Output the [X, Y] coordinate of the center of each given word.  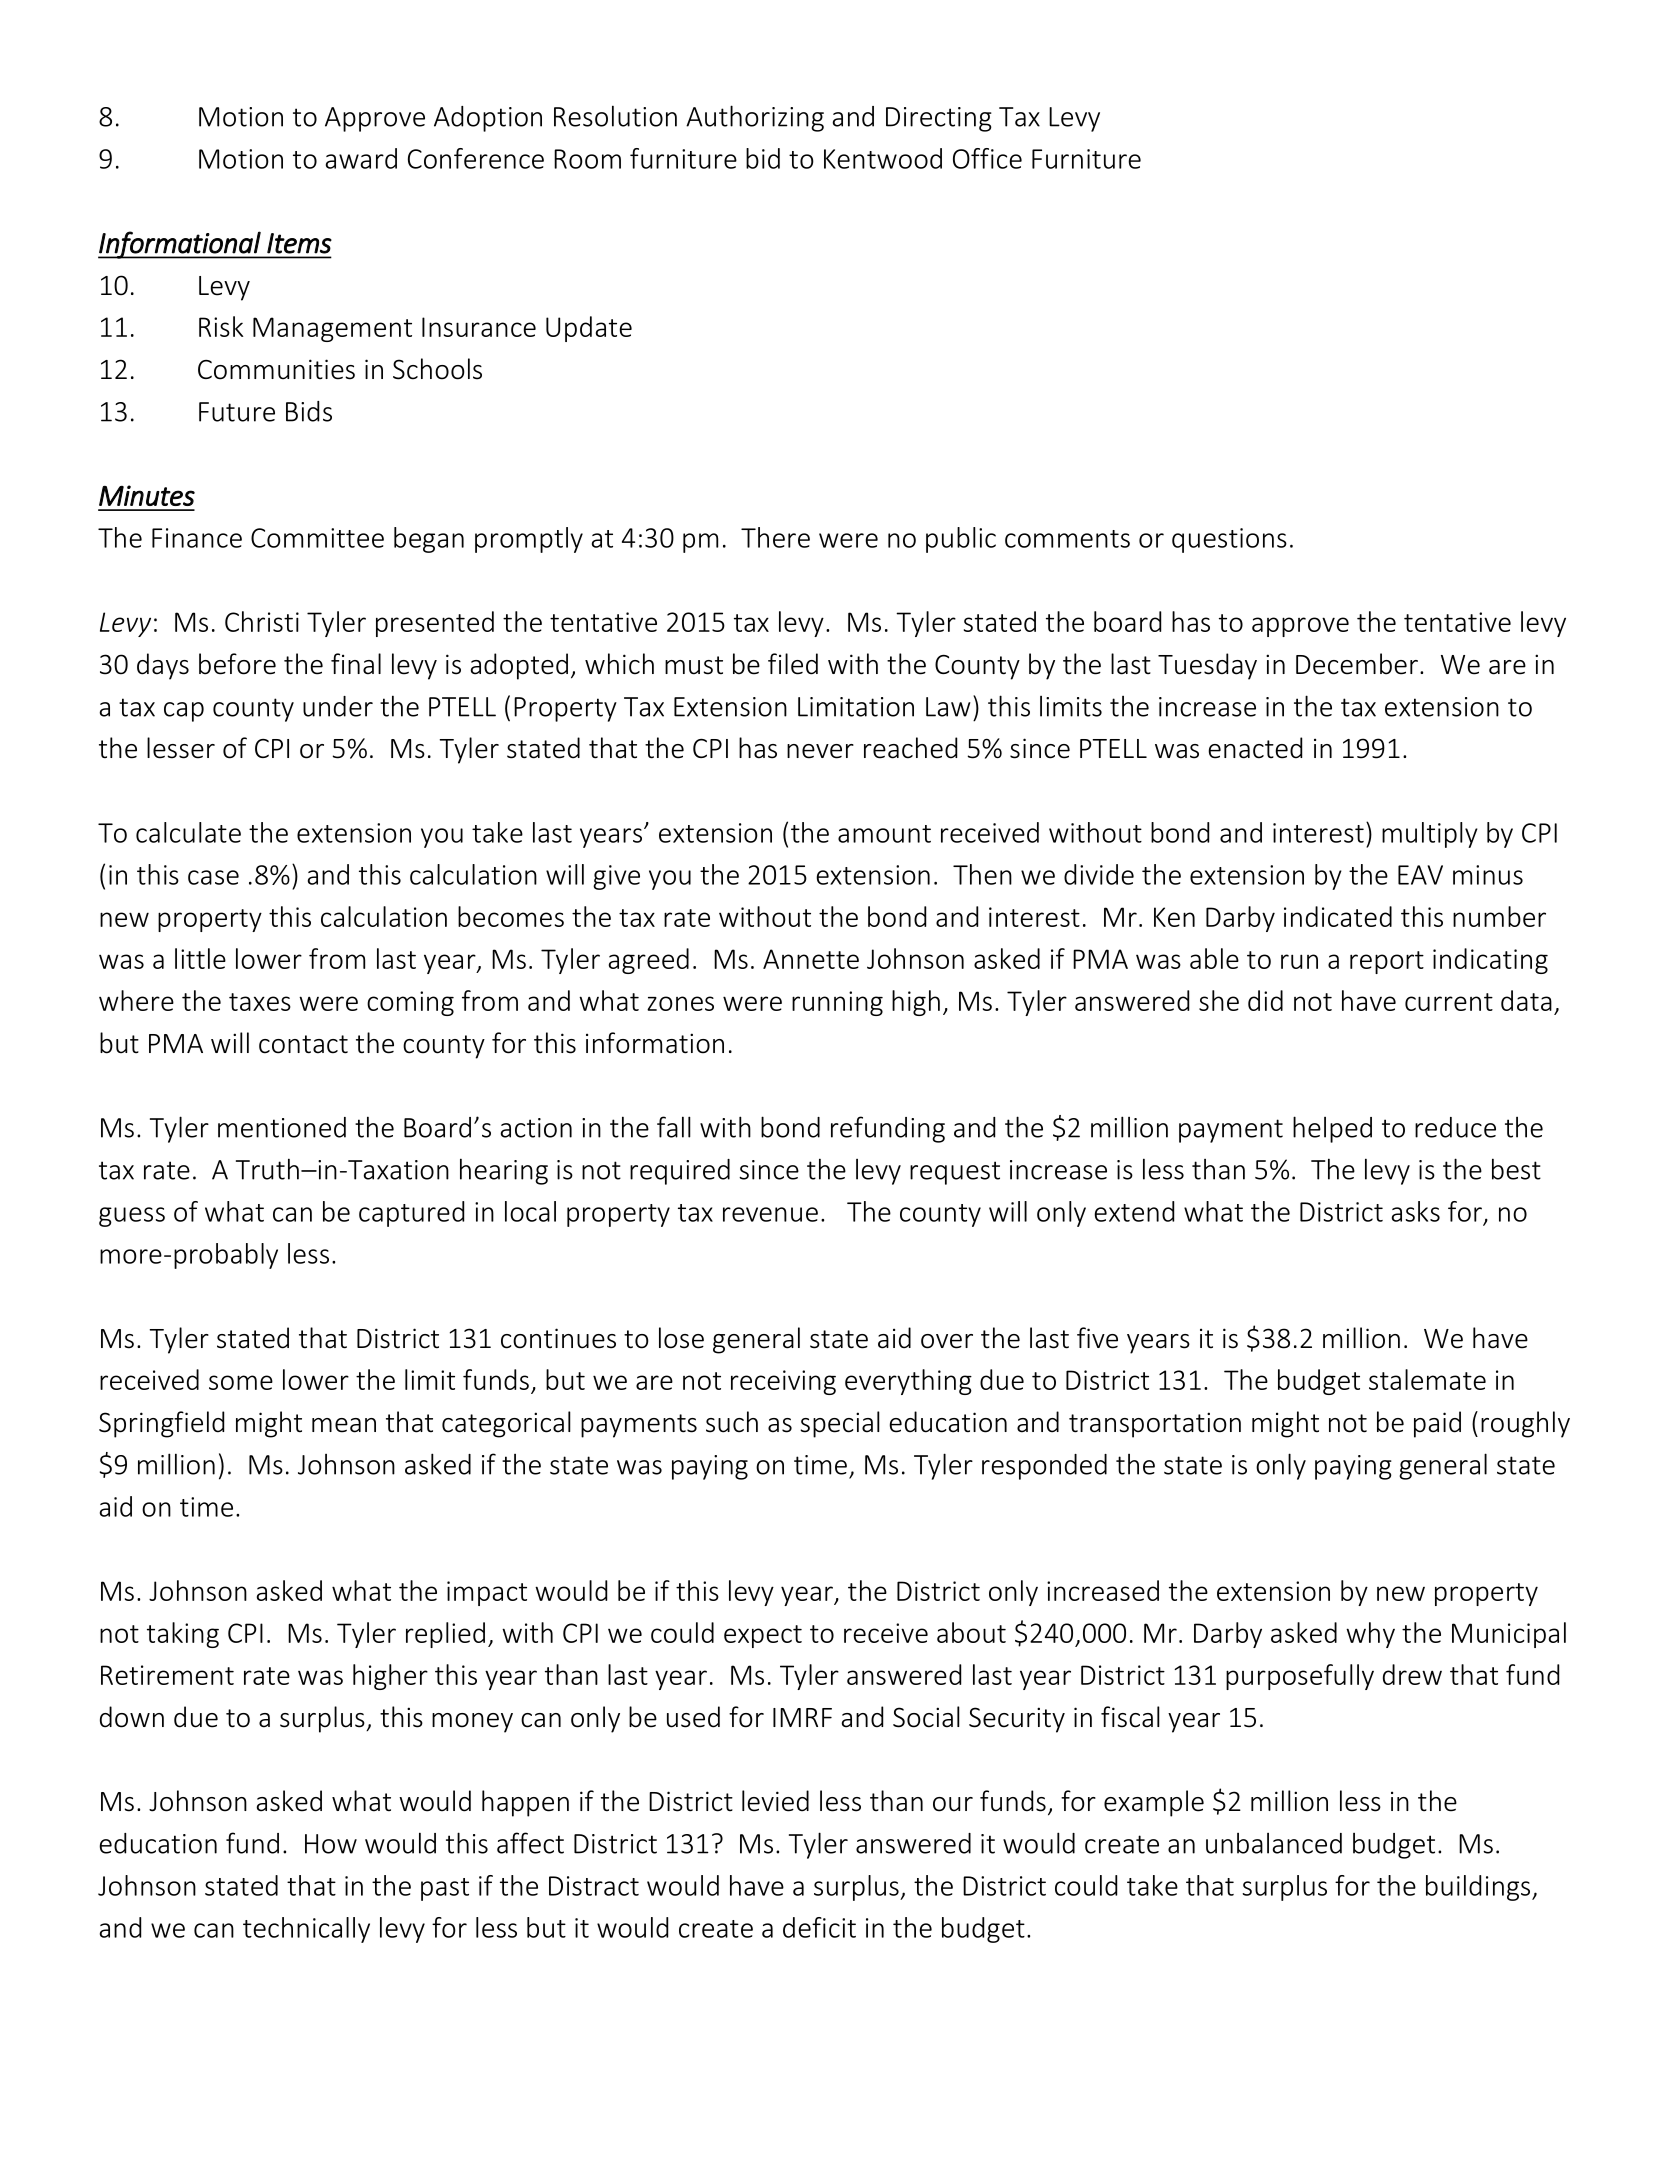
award [361, 158]
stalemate [1427, 1379]
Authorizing [755, 118]
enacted [1255, 748]
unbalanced [1274, 1843]
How [331, 1844]
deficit [819, 1927]
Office [987, 158]
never [820, 751]
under [338, 706]
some [241, 1382]
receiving [783, 1382]
